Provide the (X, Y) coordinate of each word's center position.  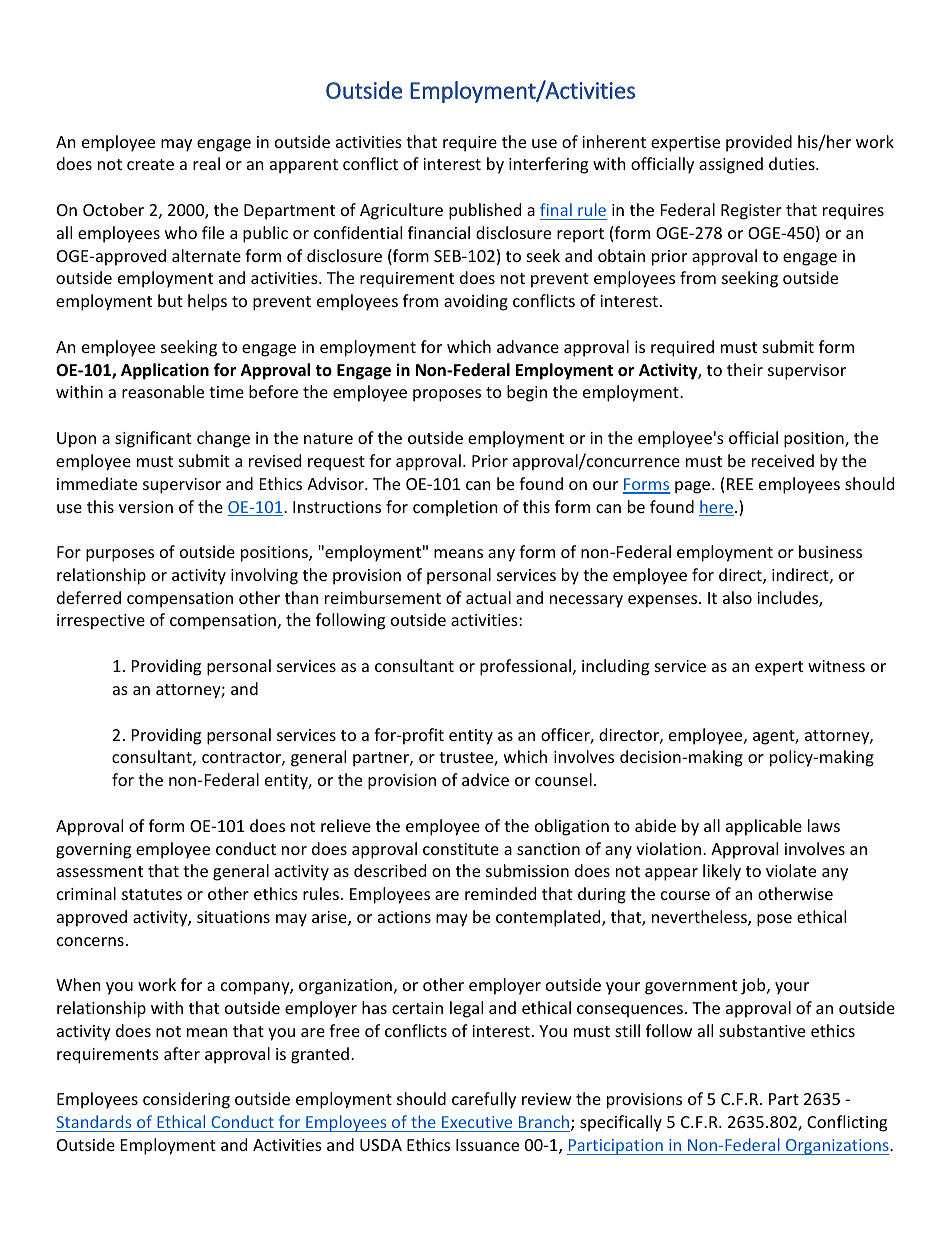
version (146, 507)
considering (186, 1100)
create (150, 164)
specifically (621, 1123)
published (485, 211)
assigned (731, 165)
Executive (477, 1122)
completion (455, 508)
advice (485, 779)
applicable (764, 827)
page (694, 487)
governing (93, 851)
